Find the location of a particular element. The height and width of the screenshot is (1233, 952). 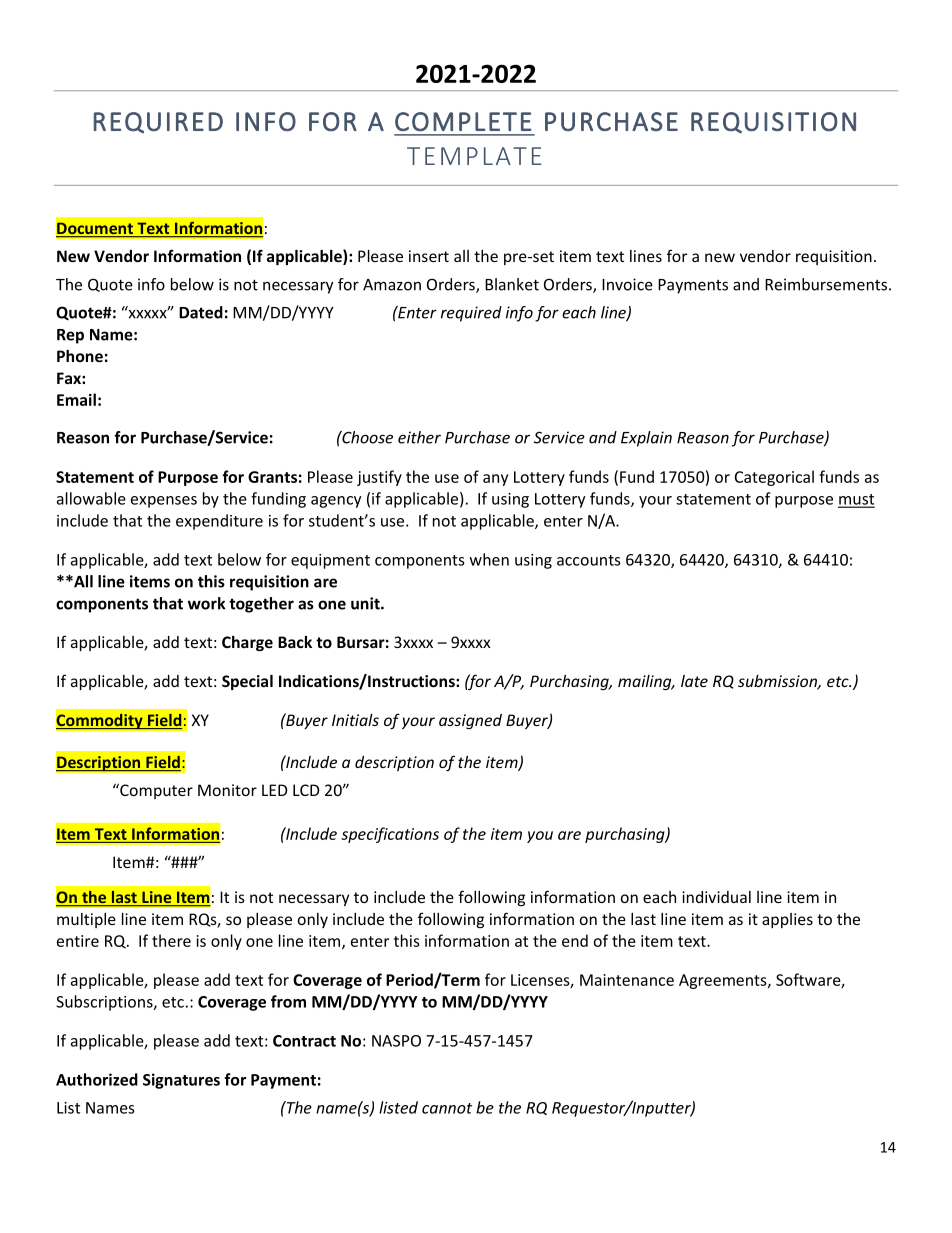

Dated is located at coordinates (201, 312).
